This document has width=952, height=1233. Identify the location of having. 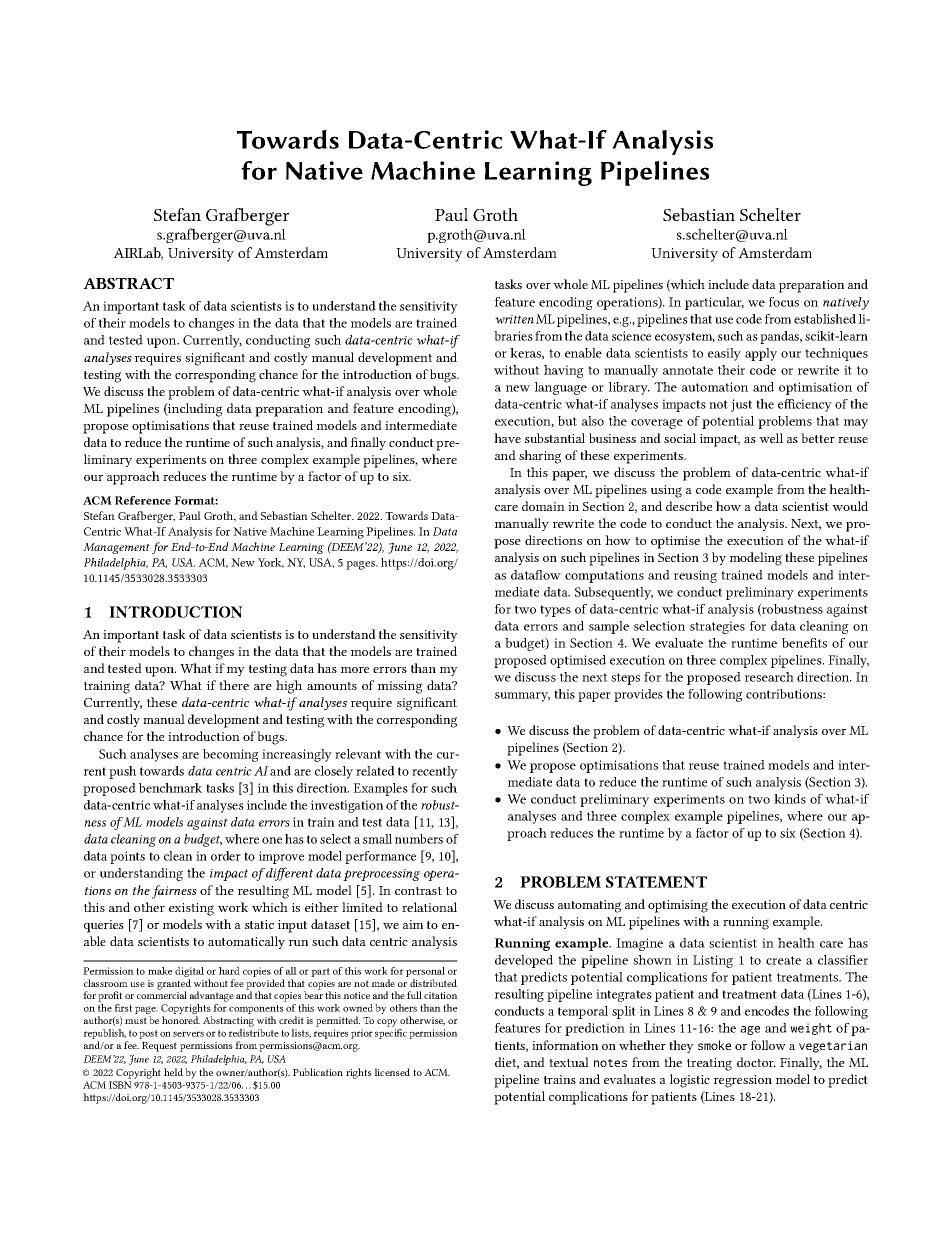
(564, 371).
